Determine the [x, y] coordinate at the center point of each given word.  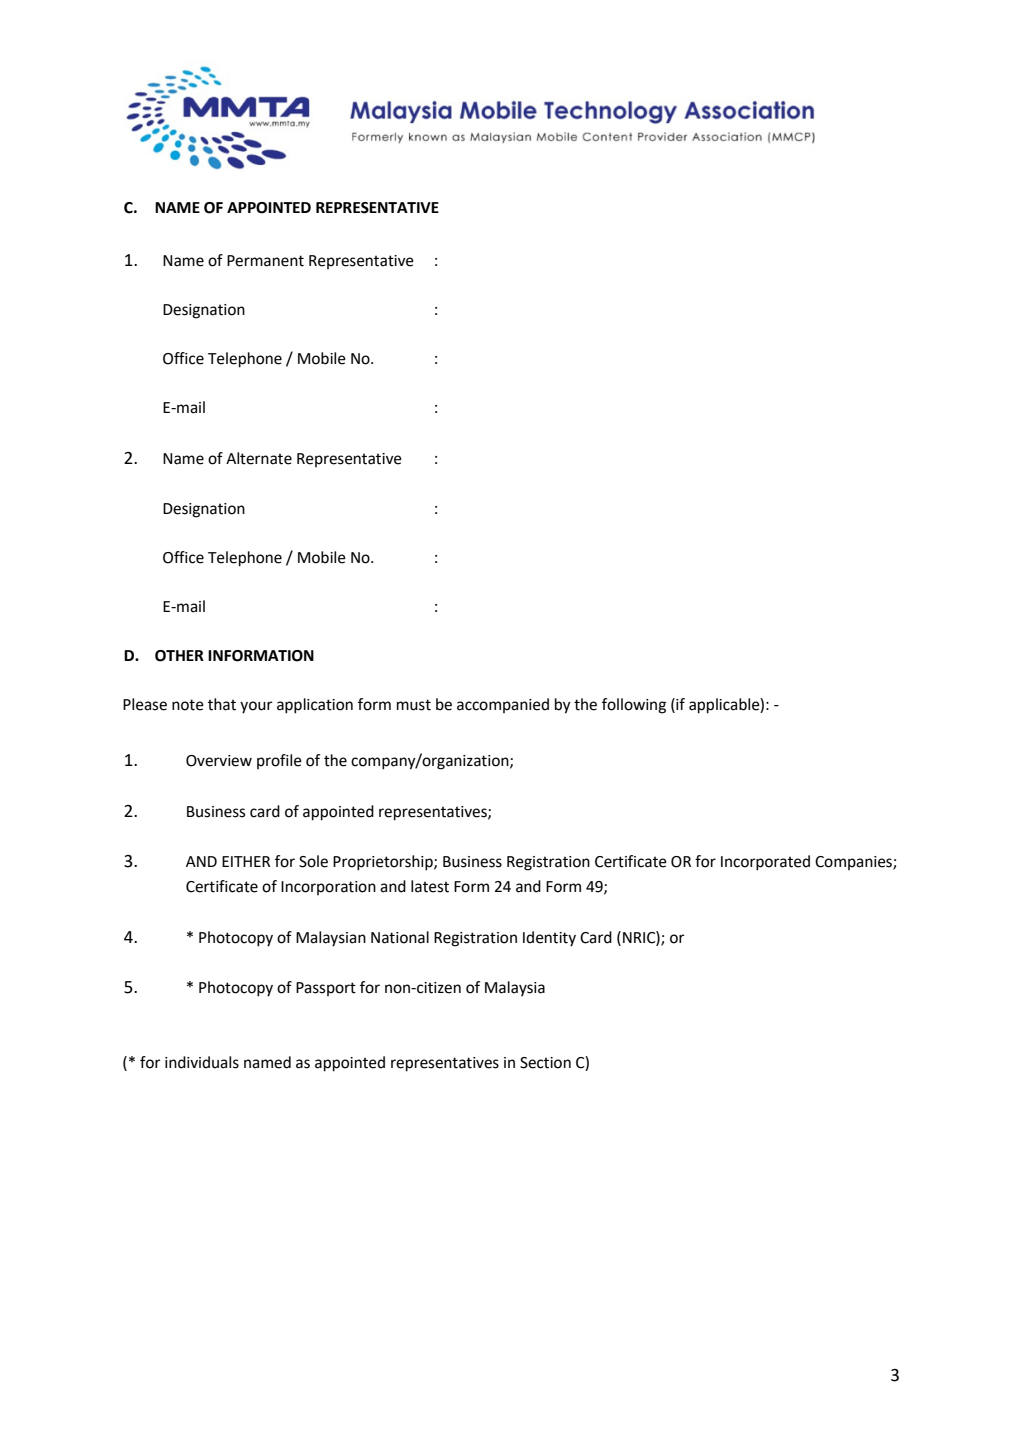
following [634, 706]
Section [545, 1063]
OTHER [179, 656]
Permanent [265, 261]
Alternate [259, 458]
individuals [202, 1062]
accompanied [503, 705]
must [414, 705]
